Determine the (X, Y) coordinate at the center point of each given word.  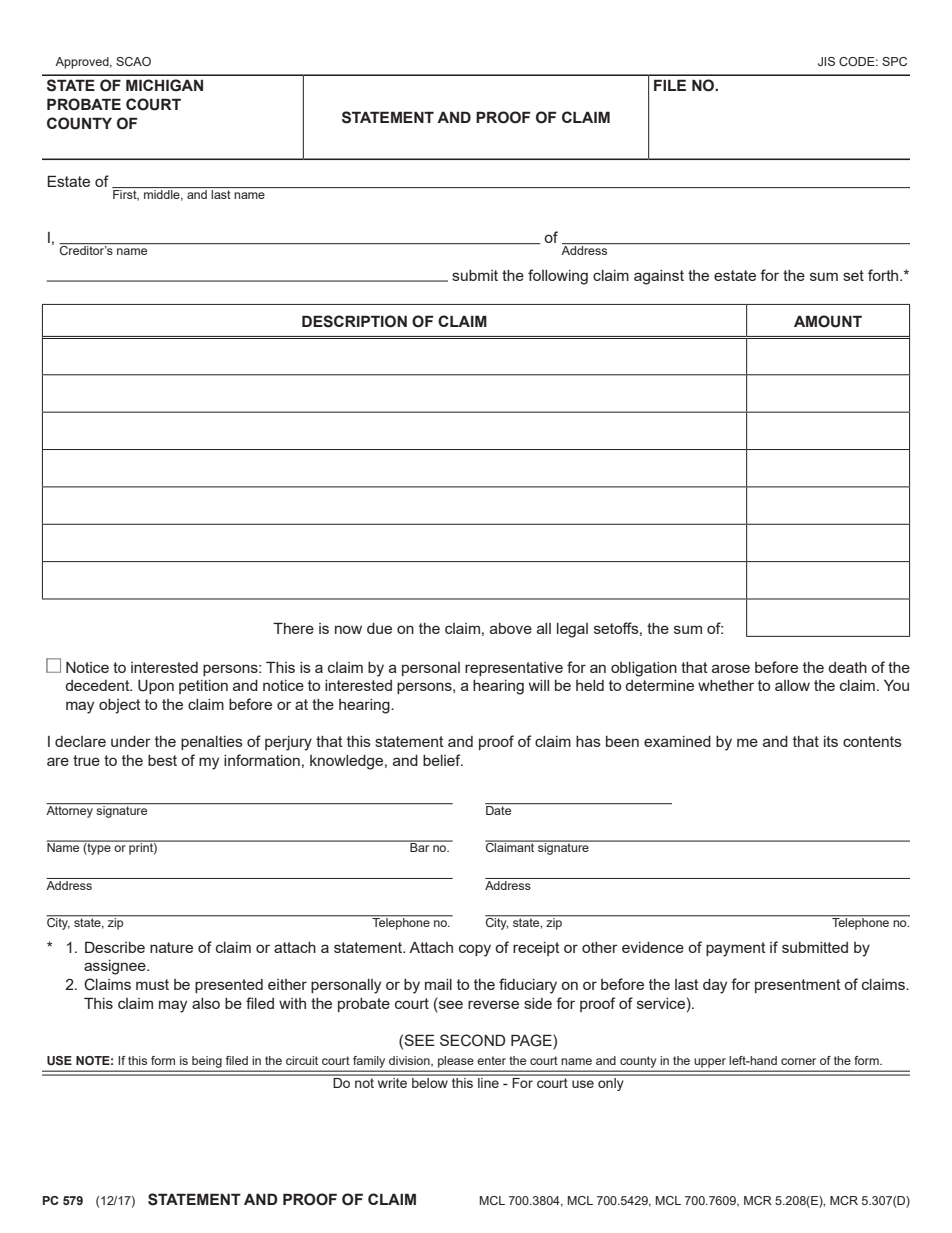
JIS (826, 61)
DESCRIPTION (354, 321)
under (131, 741)
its (831, 741)
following (558, 277)
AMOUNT (828, 321)
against (659, 277)
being (207, 1062)
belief (443, 760)
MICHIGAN (164, 85)
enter (491, 1060)
